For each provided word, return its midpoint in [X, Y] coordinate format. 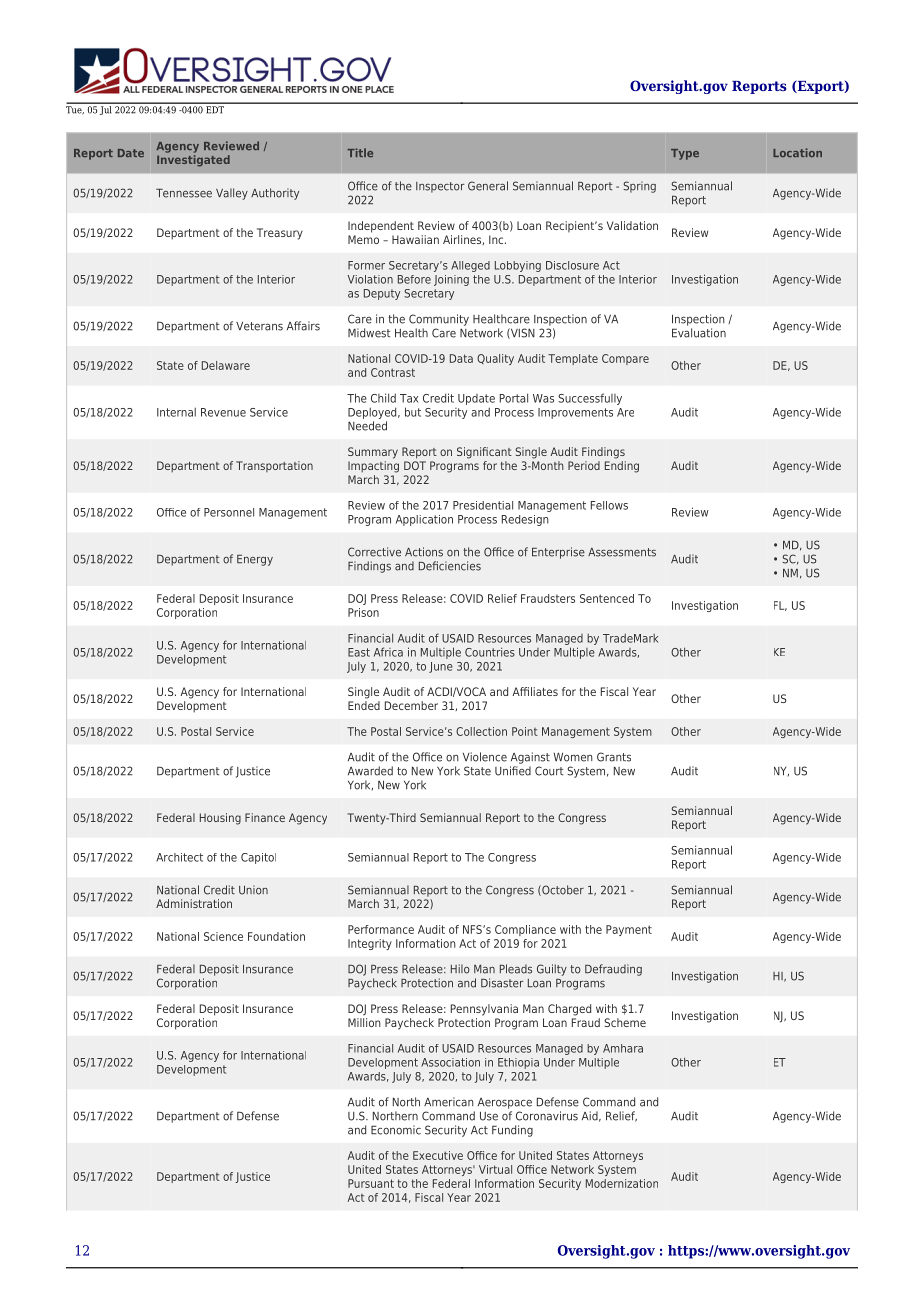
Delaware [226, 365]
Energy [255, 560]
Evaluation [699, 333]
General [488, 186]
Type [685, 154]
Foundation [276, 936]
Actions [424, 552]
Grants [614, 757]
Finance [265, 817]
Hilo [460, 969]
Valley [232, 194]
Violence [485, 757]
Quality [495, 359]
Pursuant [371, 1183]
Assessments [622, 552]
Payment [629, 930]
